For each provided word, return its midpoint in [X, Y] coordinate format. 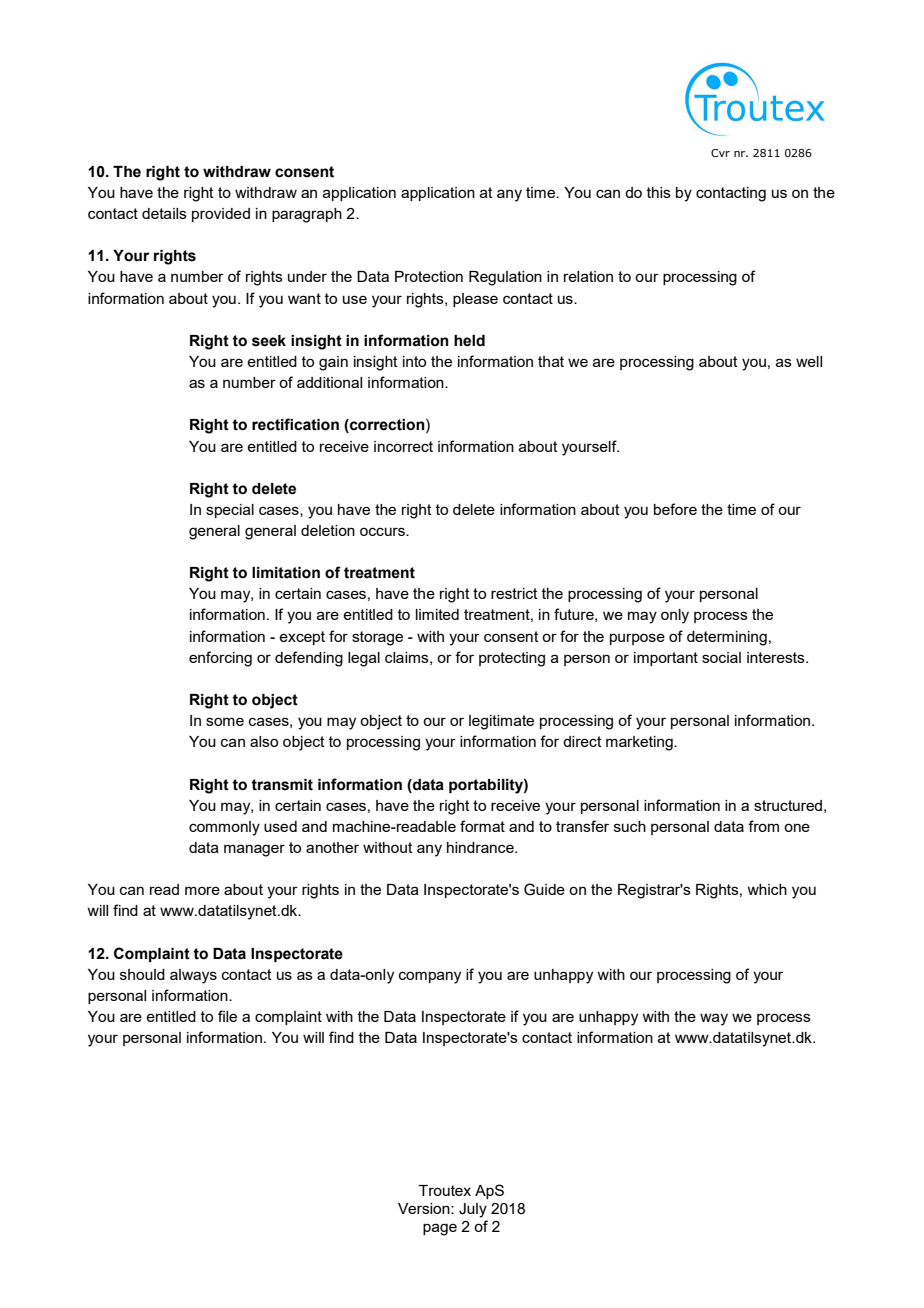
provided [221, 215]
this [659, 192]
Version [425, 1208]
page [440, 1229]
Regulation [505, 278]
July [473, 1210]
